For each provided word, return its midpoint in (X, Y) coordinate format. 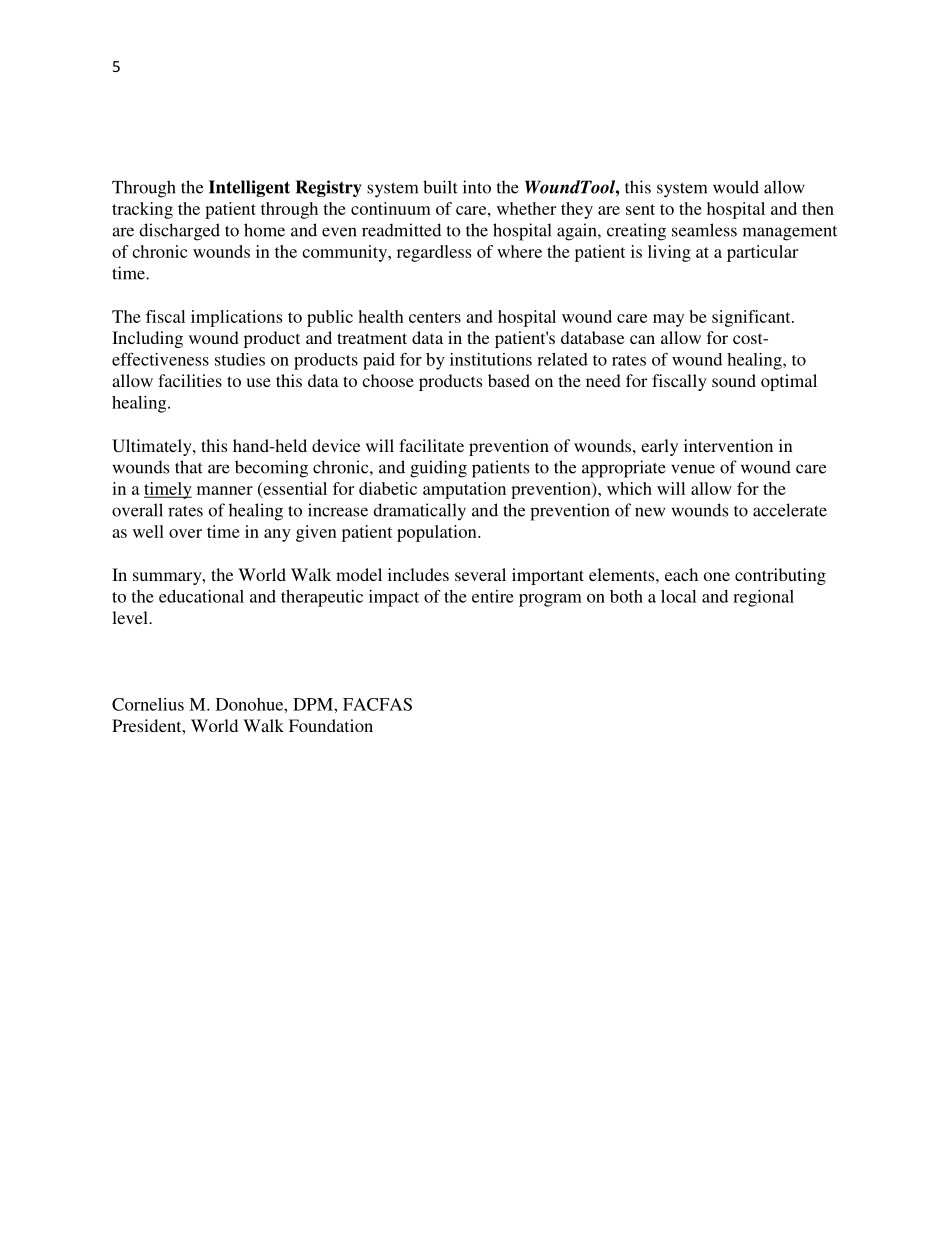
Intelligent (249, 188)
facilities (190, 380)
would (736, 187)
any (277, 535)
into (477, 187)
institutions (491, 359)
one (717, 576)
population (438, 533)
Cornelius (148, 704)
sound (734, 380)
